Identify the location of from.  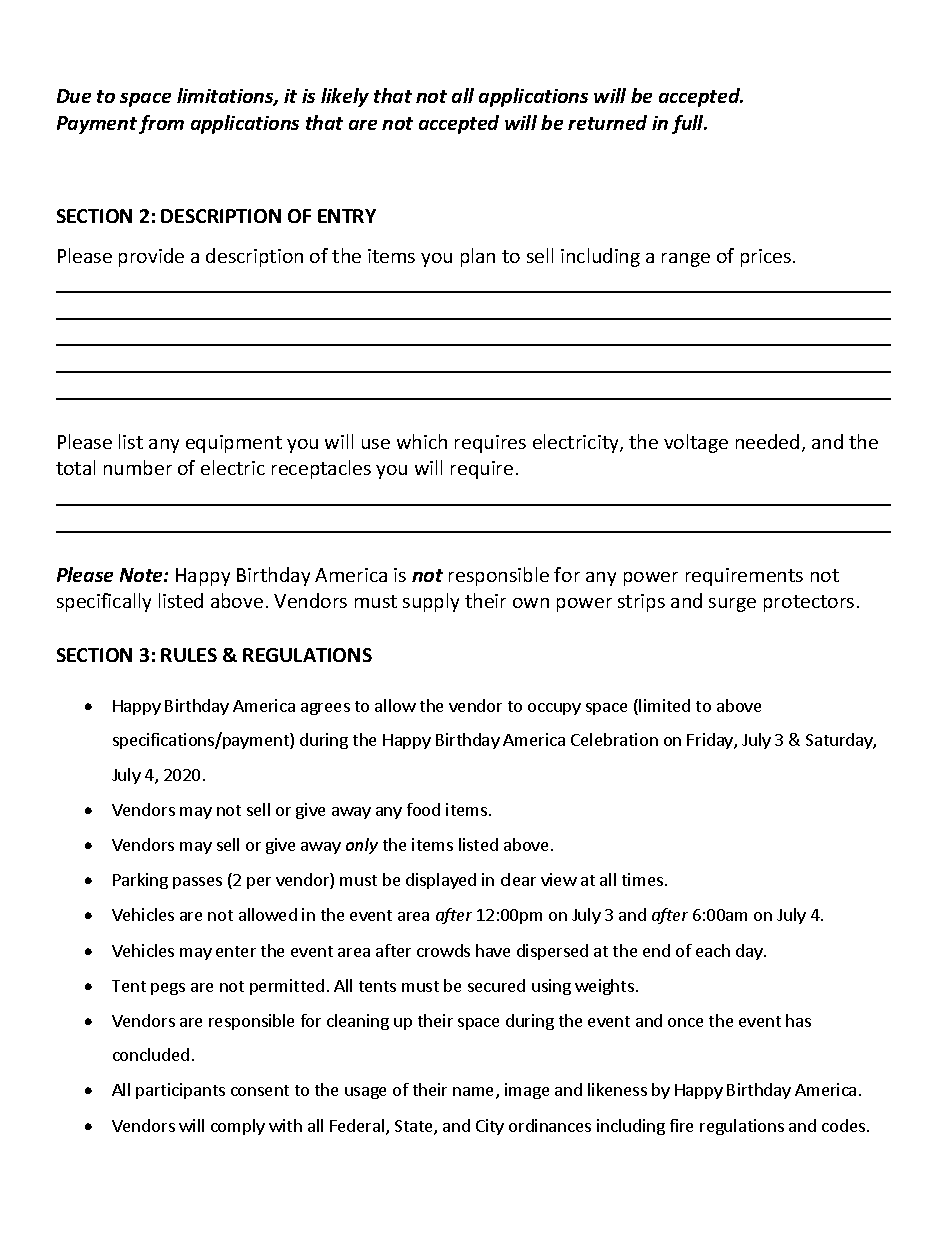
(161, 124).
